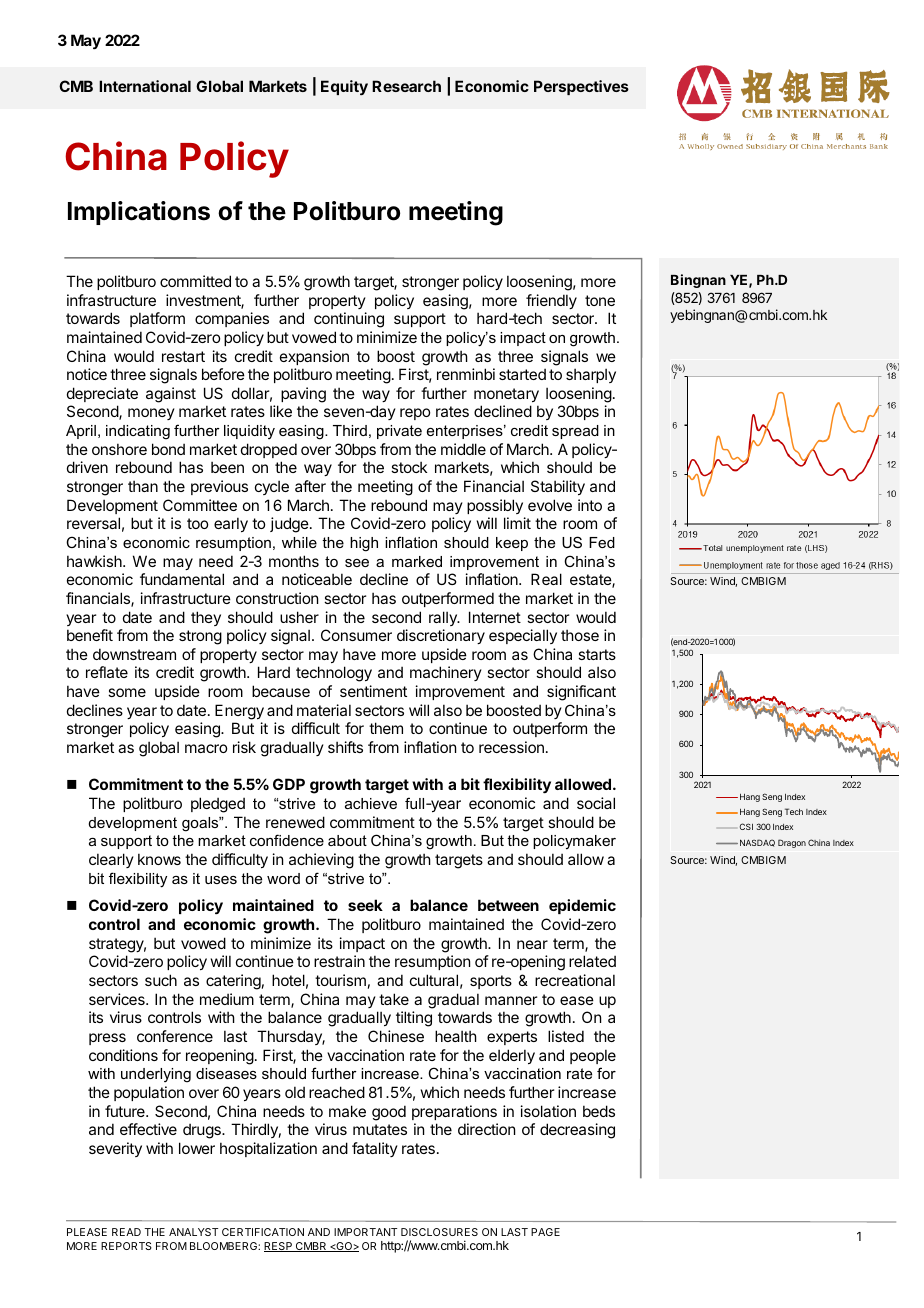 This screenshot has width=924, height=1308. What do you see at coordinates (545, 1232) in the screenshot?
I see `PAGE` at bounding box center [545, 1232].
